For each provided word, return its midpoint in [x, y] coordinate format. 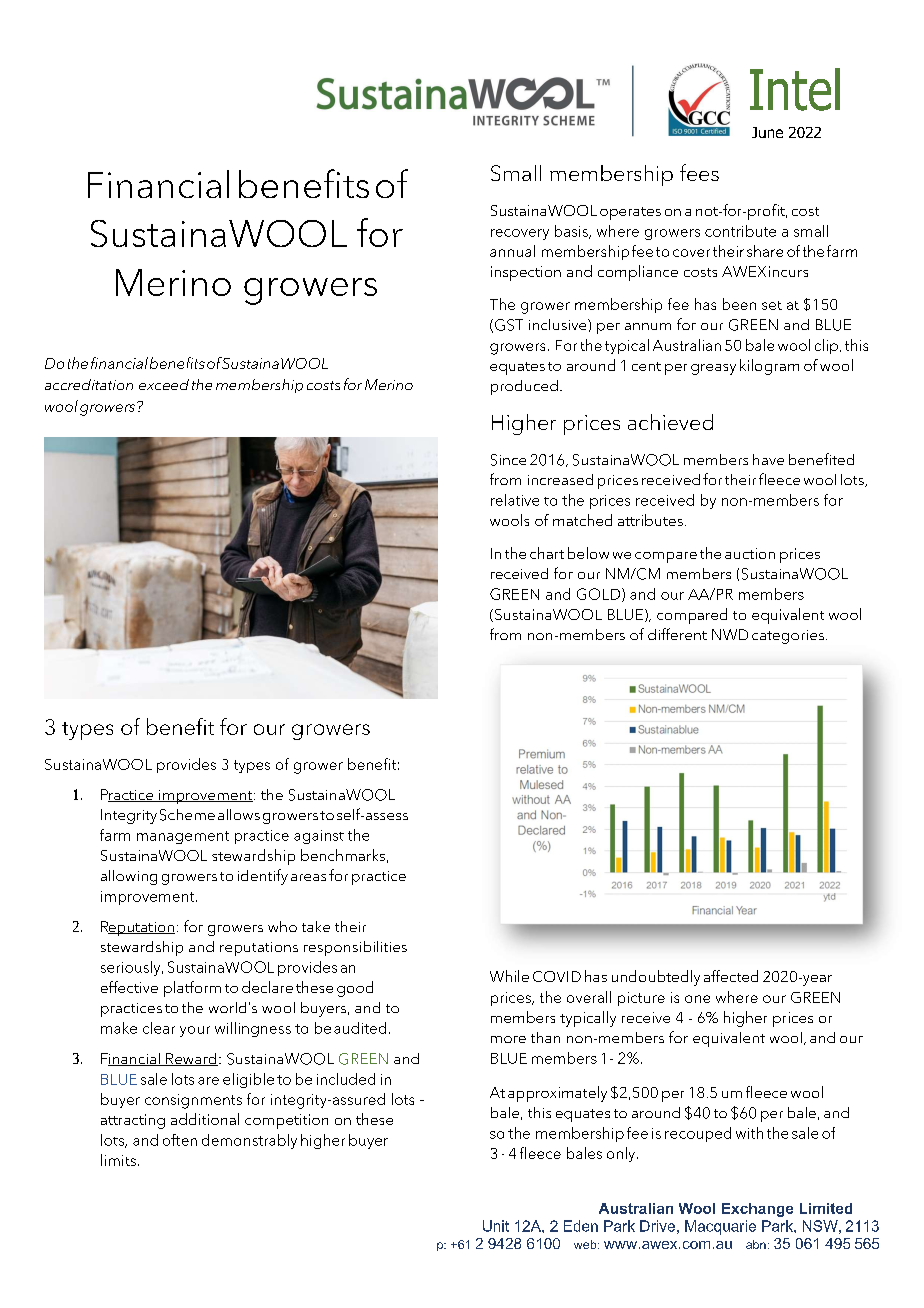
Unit [496, 1226]
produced [524, 387]
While [509, 976]
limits [118, 1160]
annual [512, 251]
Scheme [187, 815]
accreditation [89, 384]
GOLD [600, 595]
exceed [164, 384]
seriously [132, 968]
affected [731, 976]
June [767, 132]
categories [788, 637]
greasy [713, 369]
